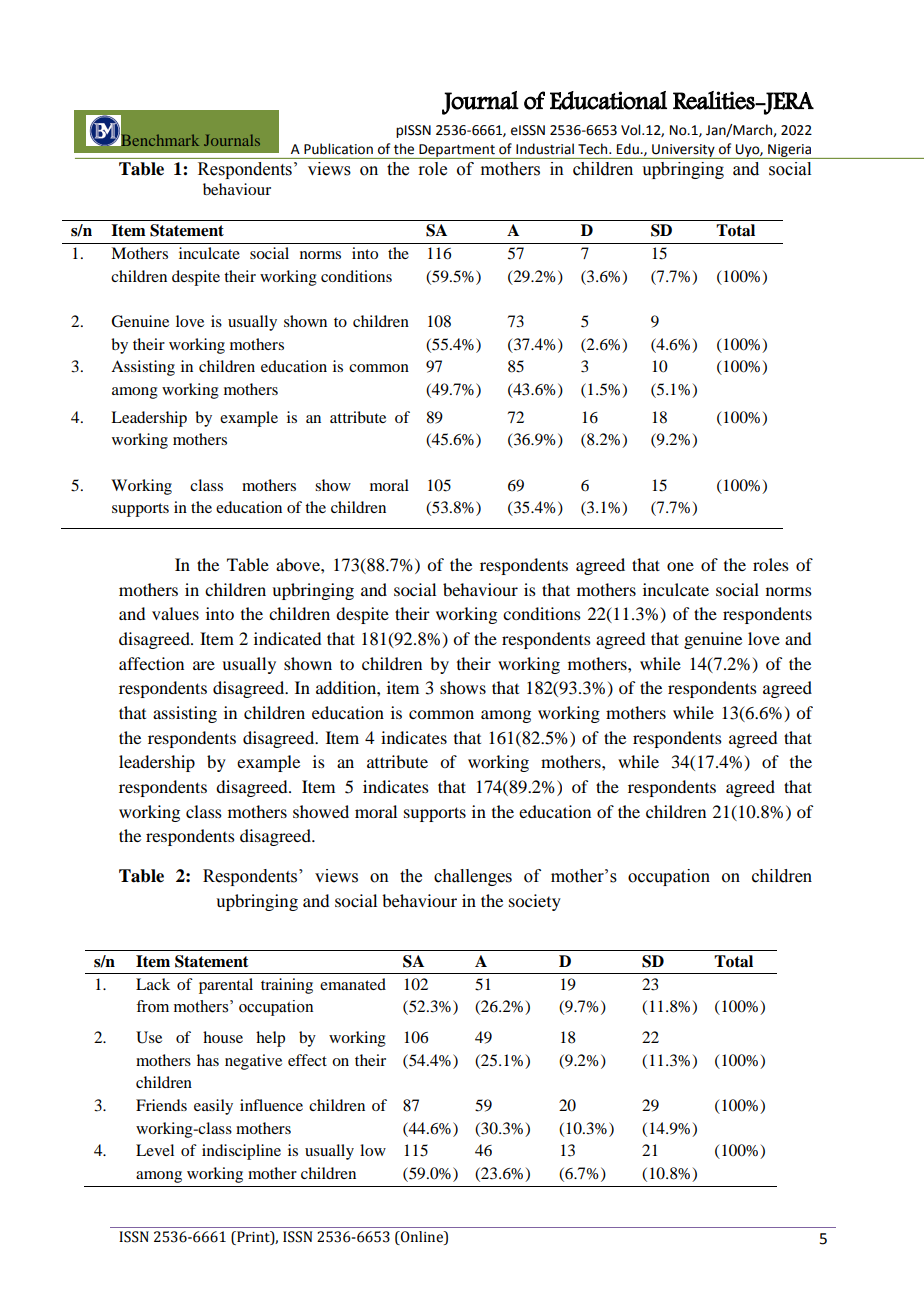  Describe the element at coordinates (683, 151) in the image. I see `University` at that location.
